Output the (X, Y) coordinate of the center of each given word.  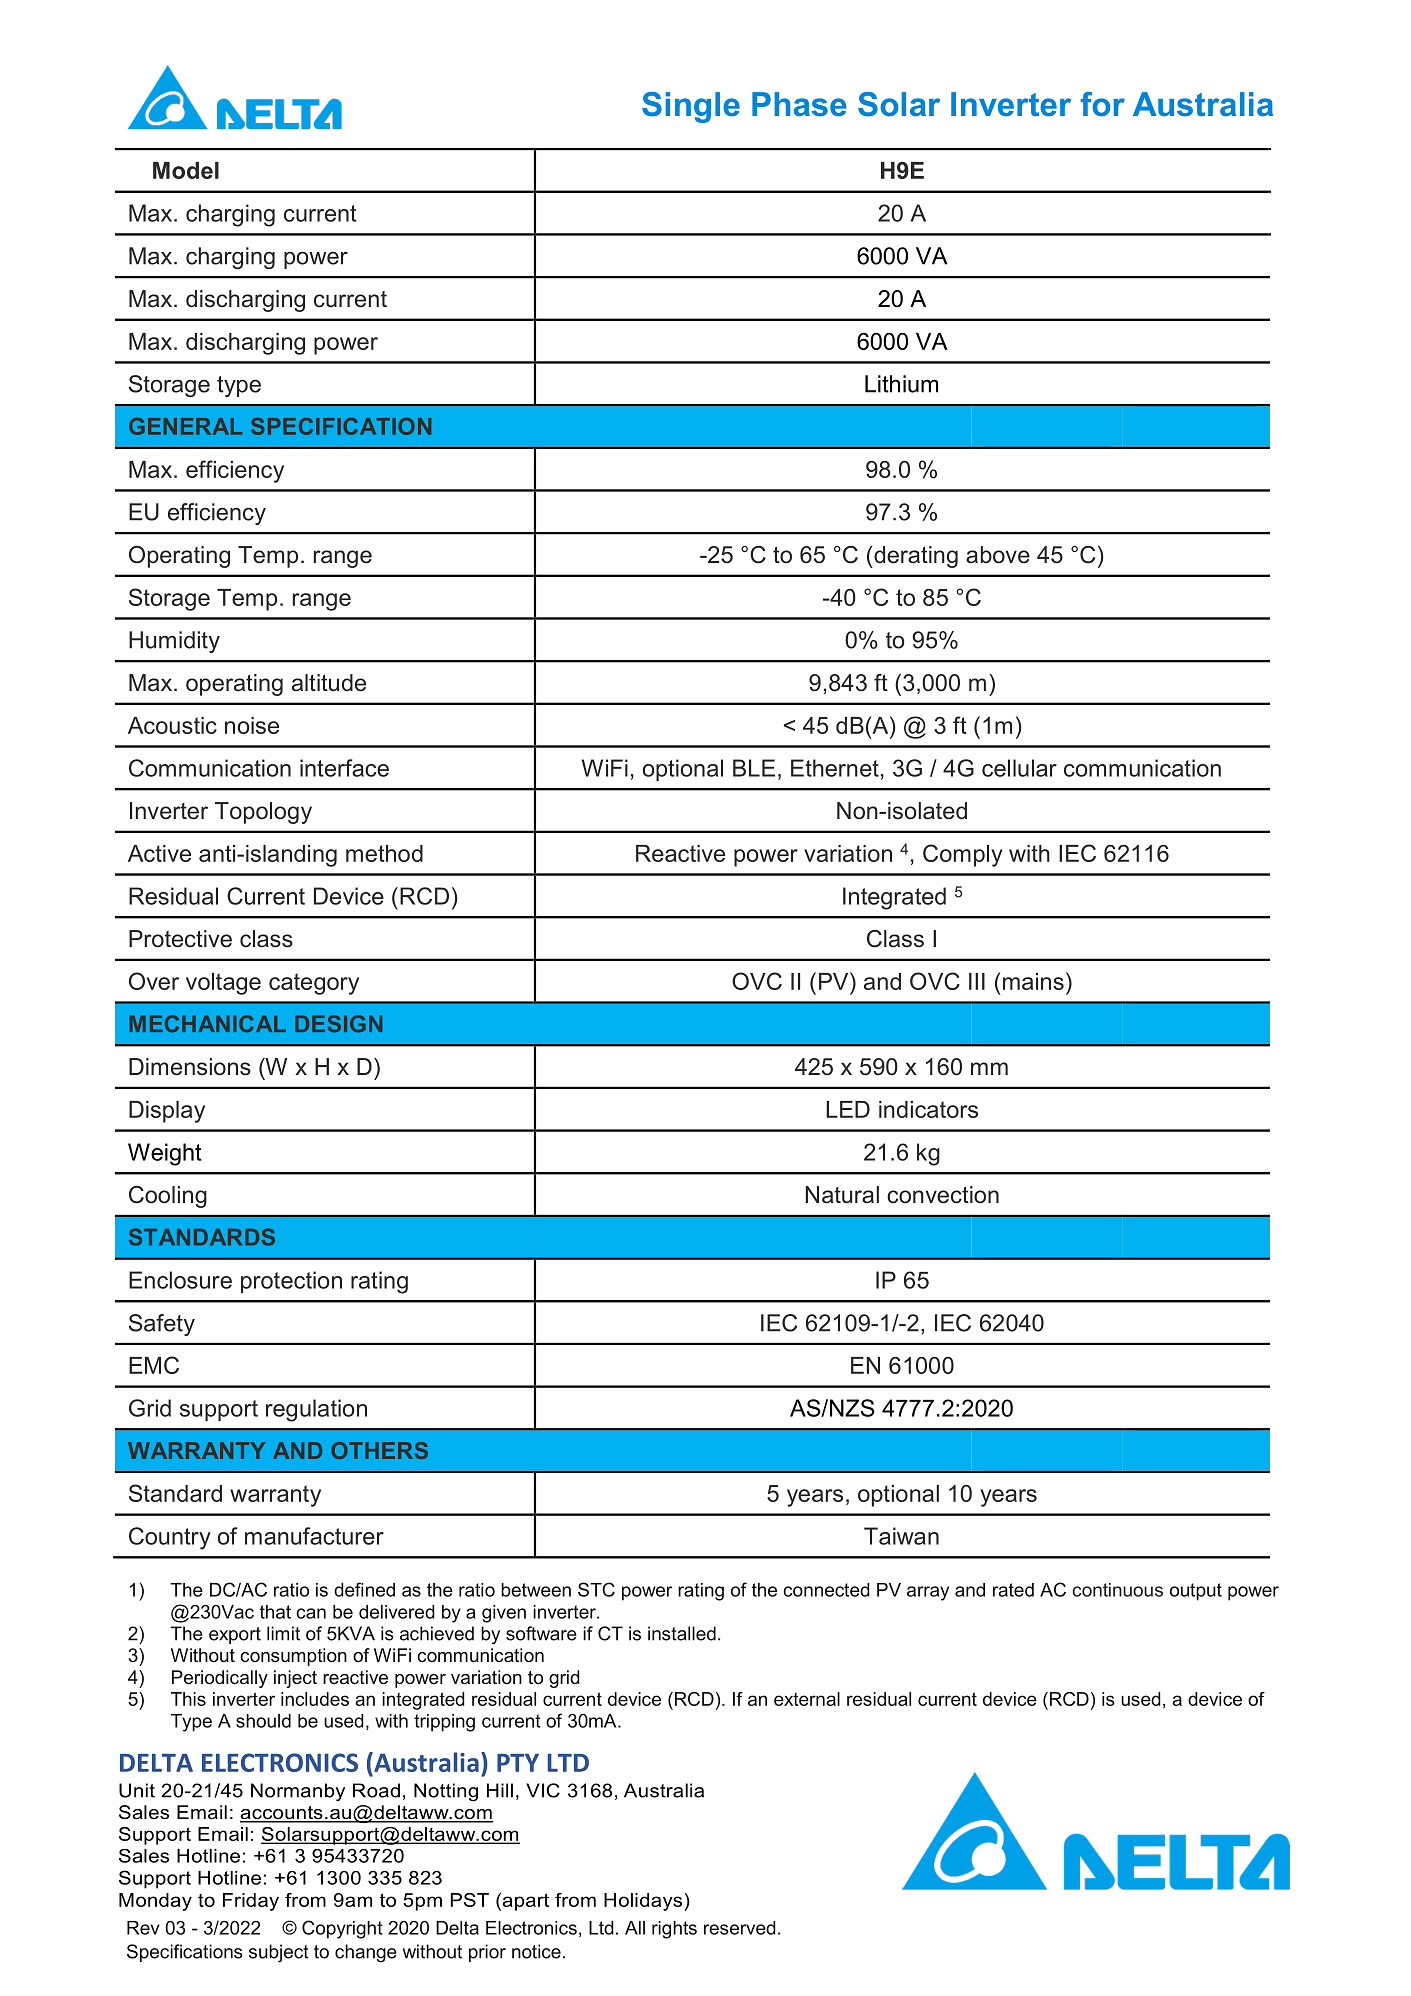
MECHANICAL (207, 1023)
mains (1033, 981)
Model (186, 170)
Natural (842, 1195)
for (1102, 104)
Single (691, 107)
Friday (251, 1902)
